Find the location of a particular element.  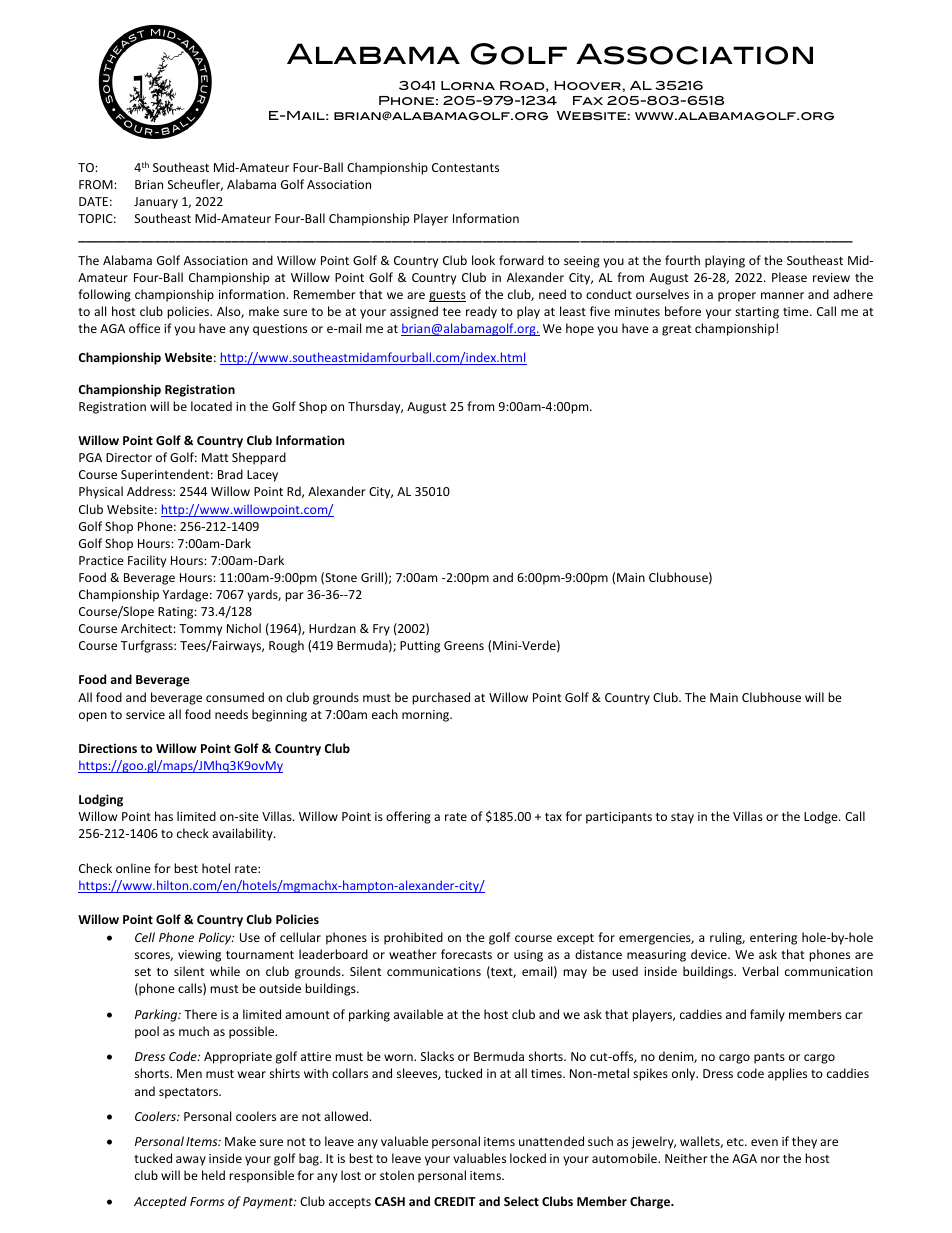

entering is located at coordinates (773, 939).
